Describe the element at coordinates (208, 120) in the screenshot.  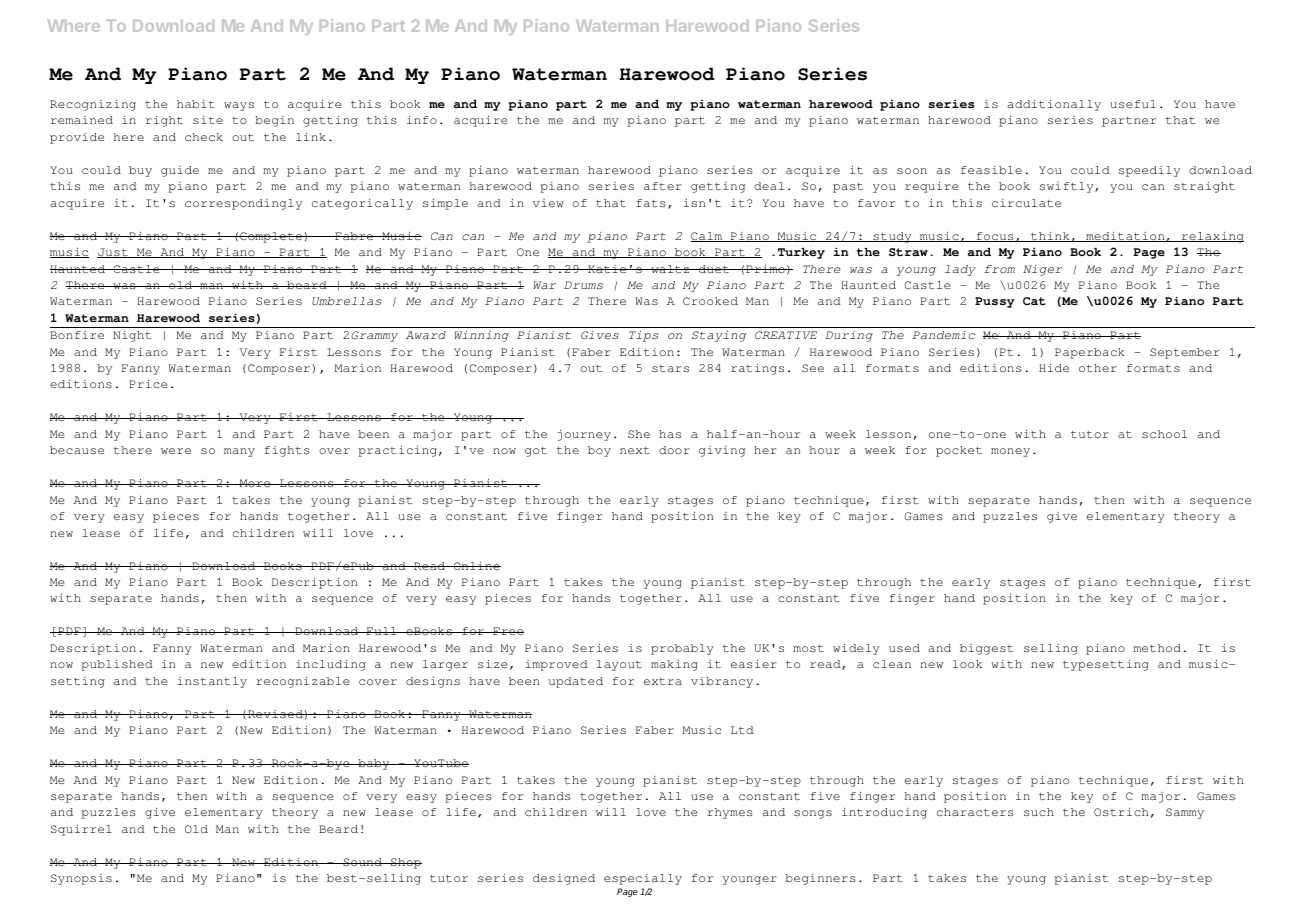
I see `site` at that location.
